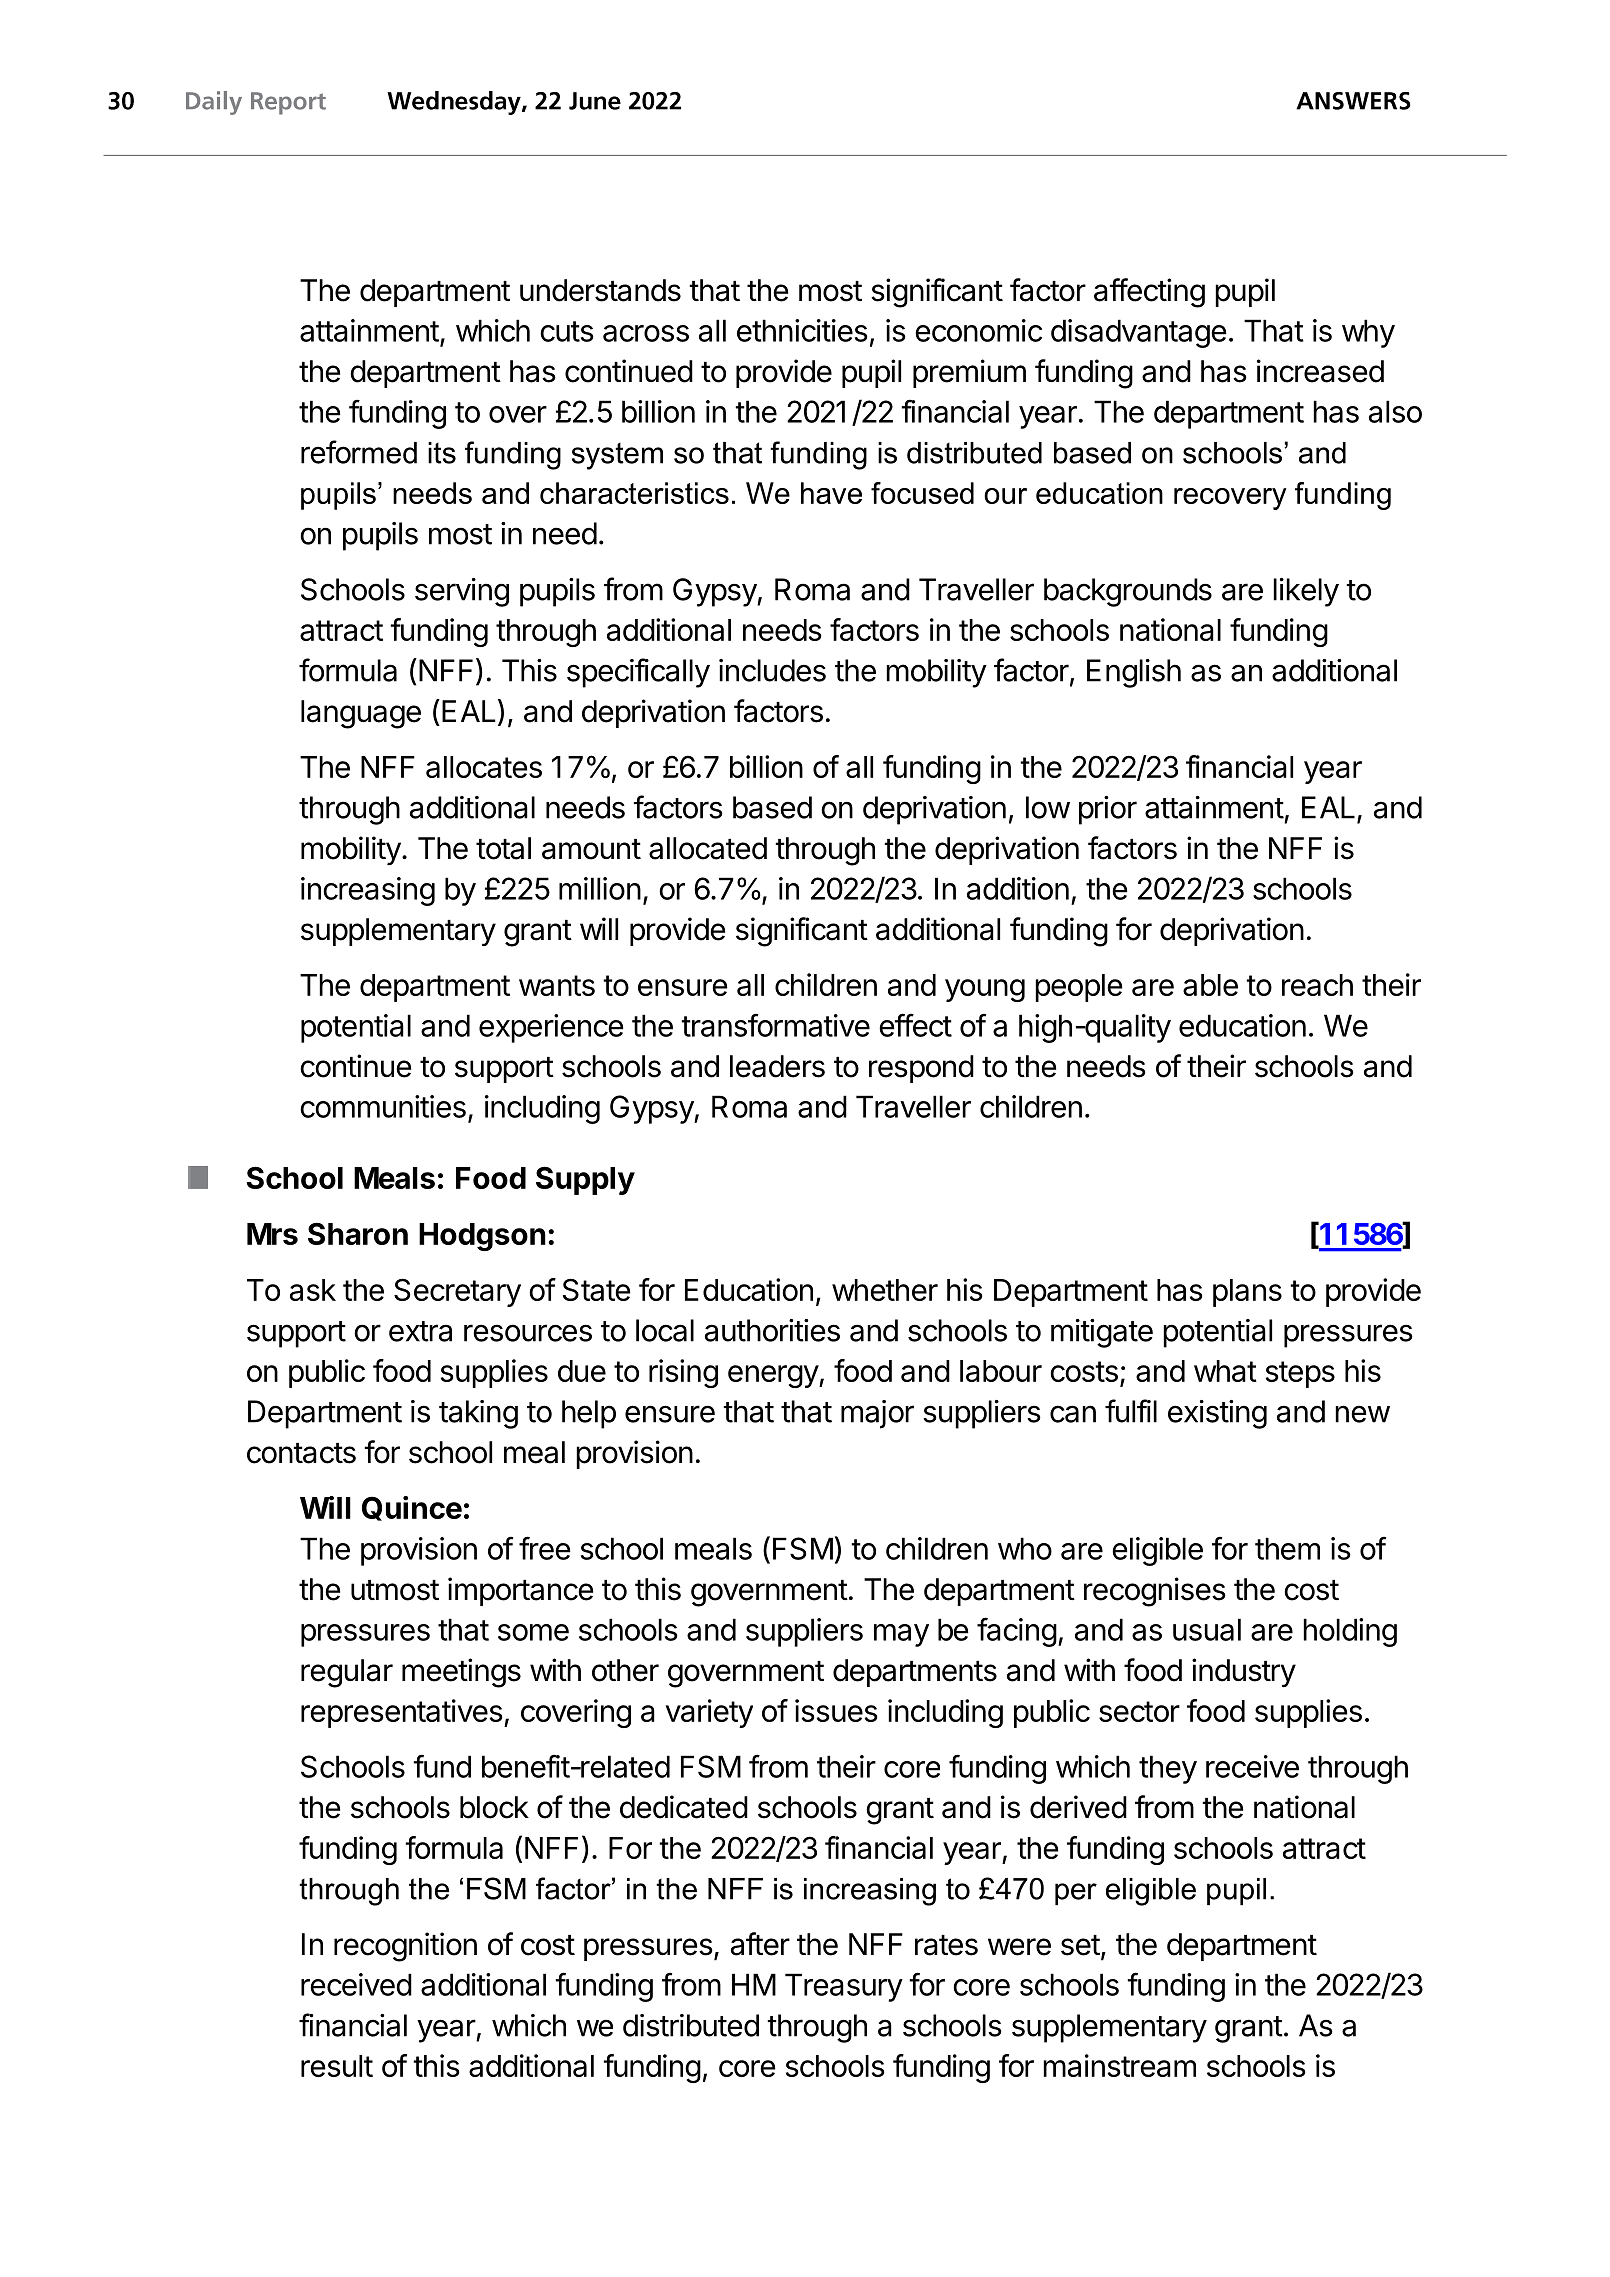 Image resolution: width=1610 pixels, height=2277 pixels. What do you see at coordinates (358, 1233) in the page?
I see `Sharon` at bounding box center [358, 1233].
